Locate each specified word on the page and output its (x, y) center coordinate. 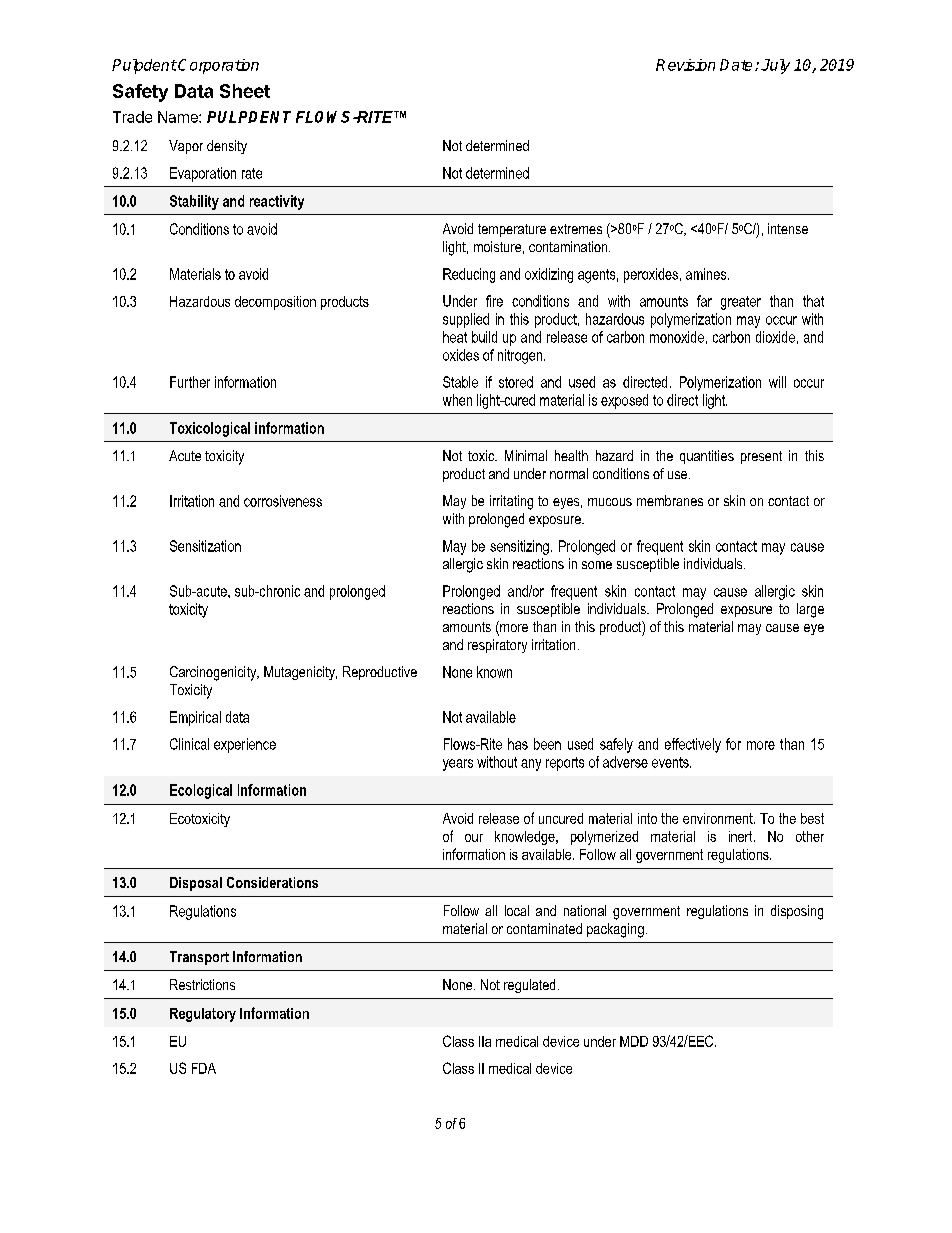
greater (741, 303)
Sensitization (205, 546)
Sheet (245, 91)
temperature (512, 230)
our (474, 838)
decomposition (275, 303)
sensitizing (519, 547)
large (810, 610)
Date (738, 65)
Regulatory (203, 1015)
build (484, 337)
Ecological (201, 791)
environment (719, 818)
